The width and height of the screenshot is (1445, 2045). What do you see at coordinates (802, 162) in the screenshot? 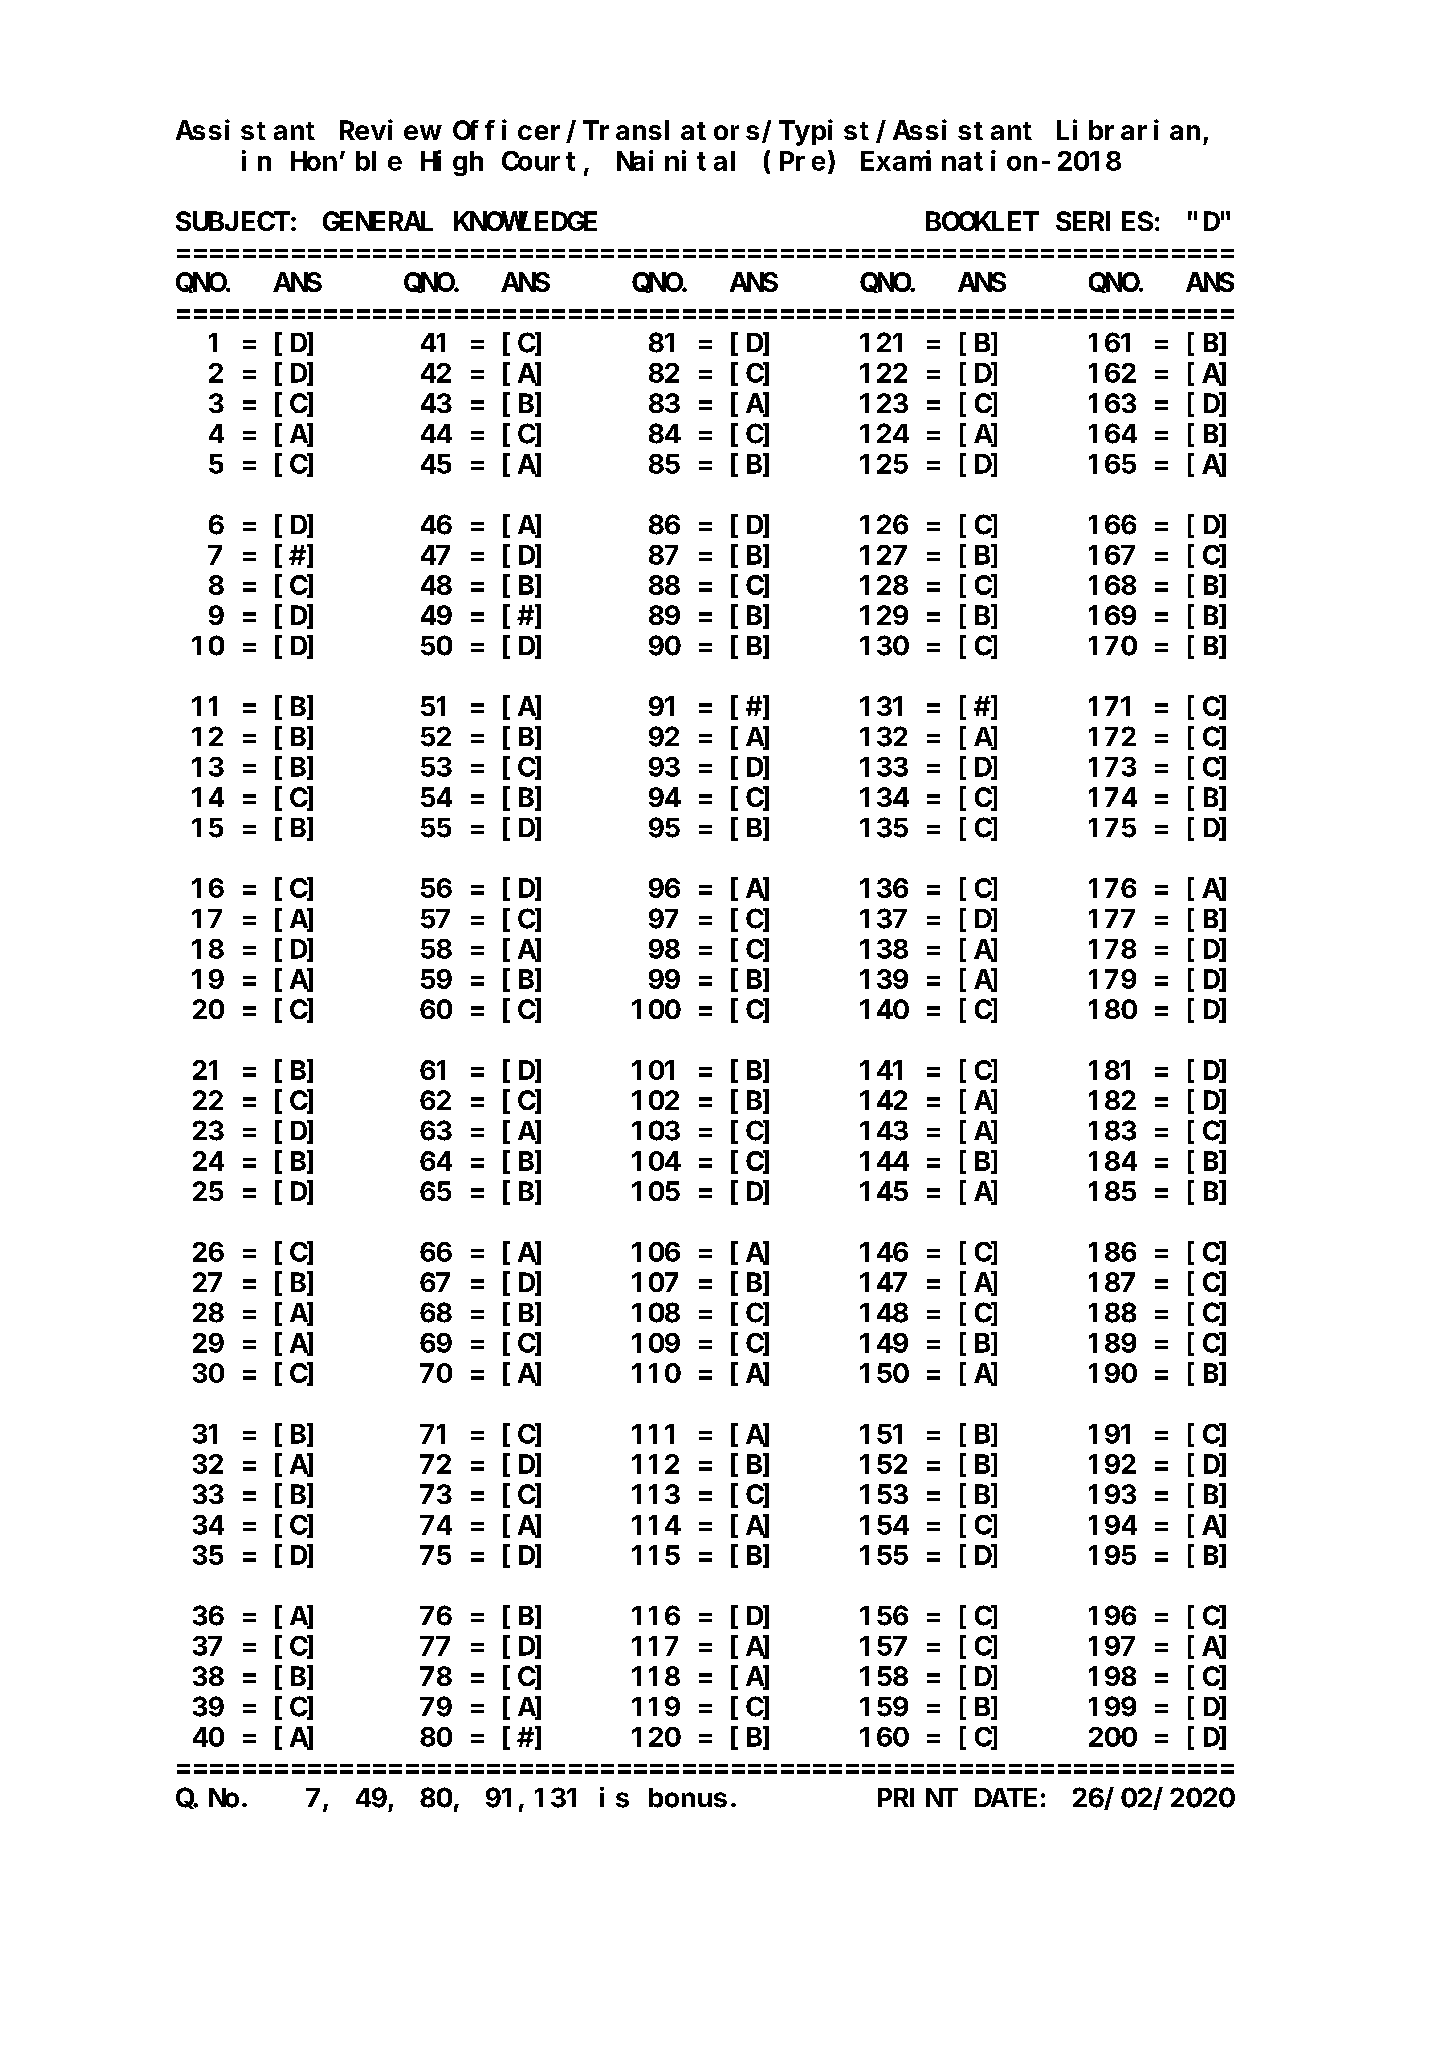
I see `Pre` at bounding box center [802, 162].
